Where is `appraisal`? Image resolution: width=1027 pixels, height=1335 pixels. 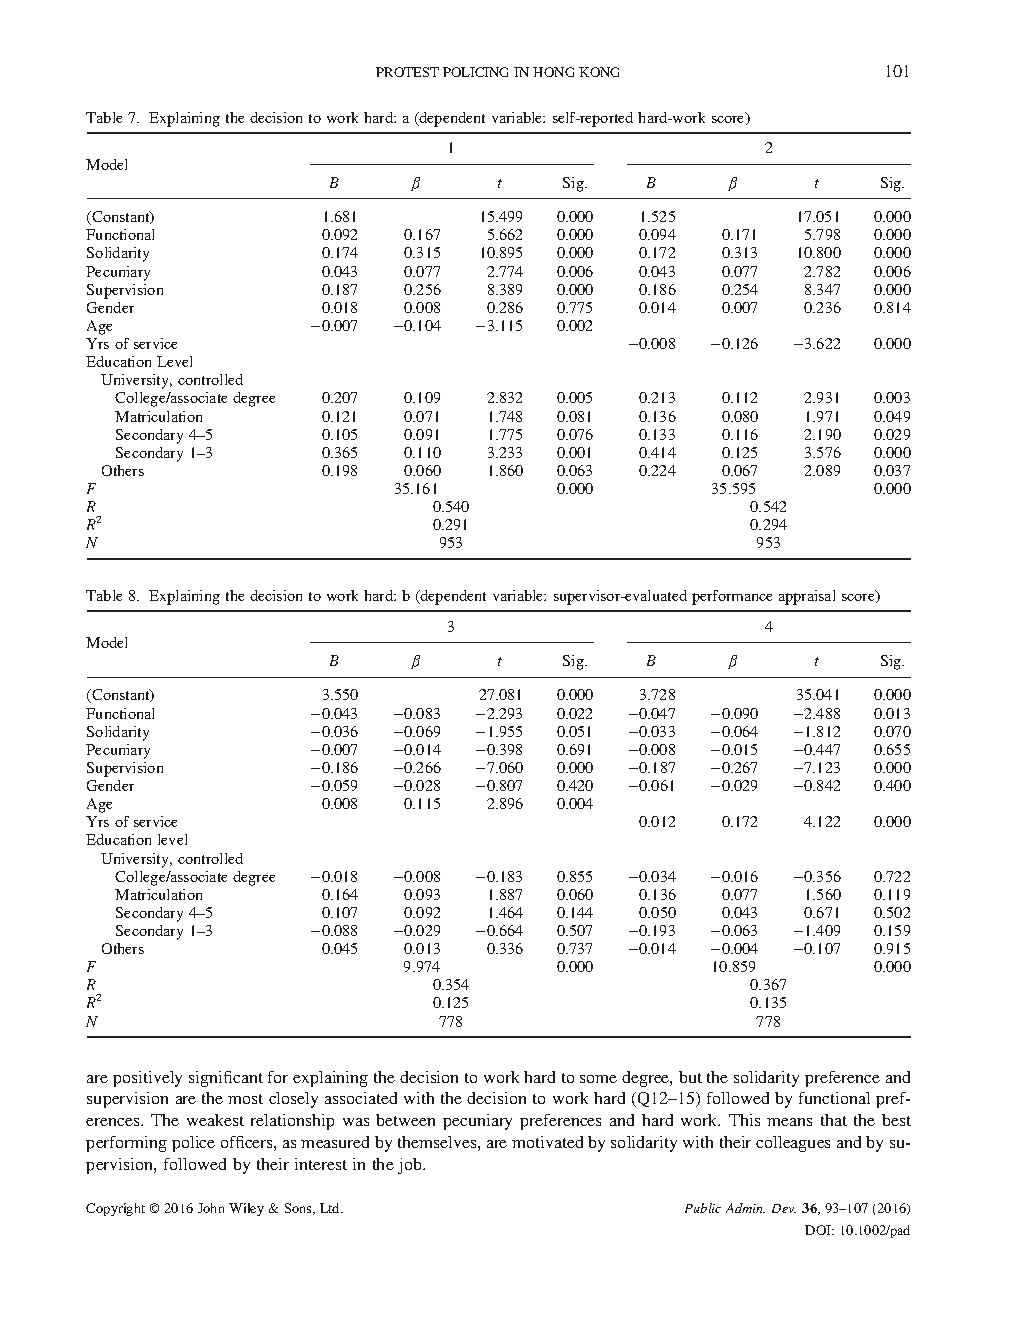 appraisal is located at coordinates (807, 597).
